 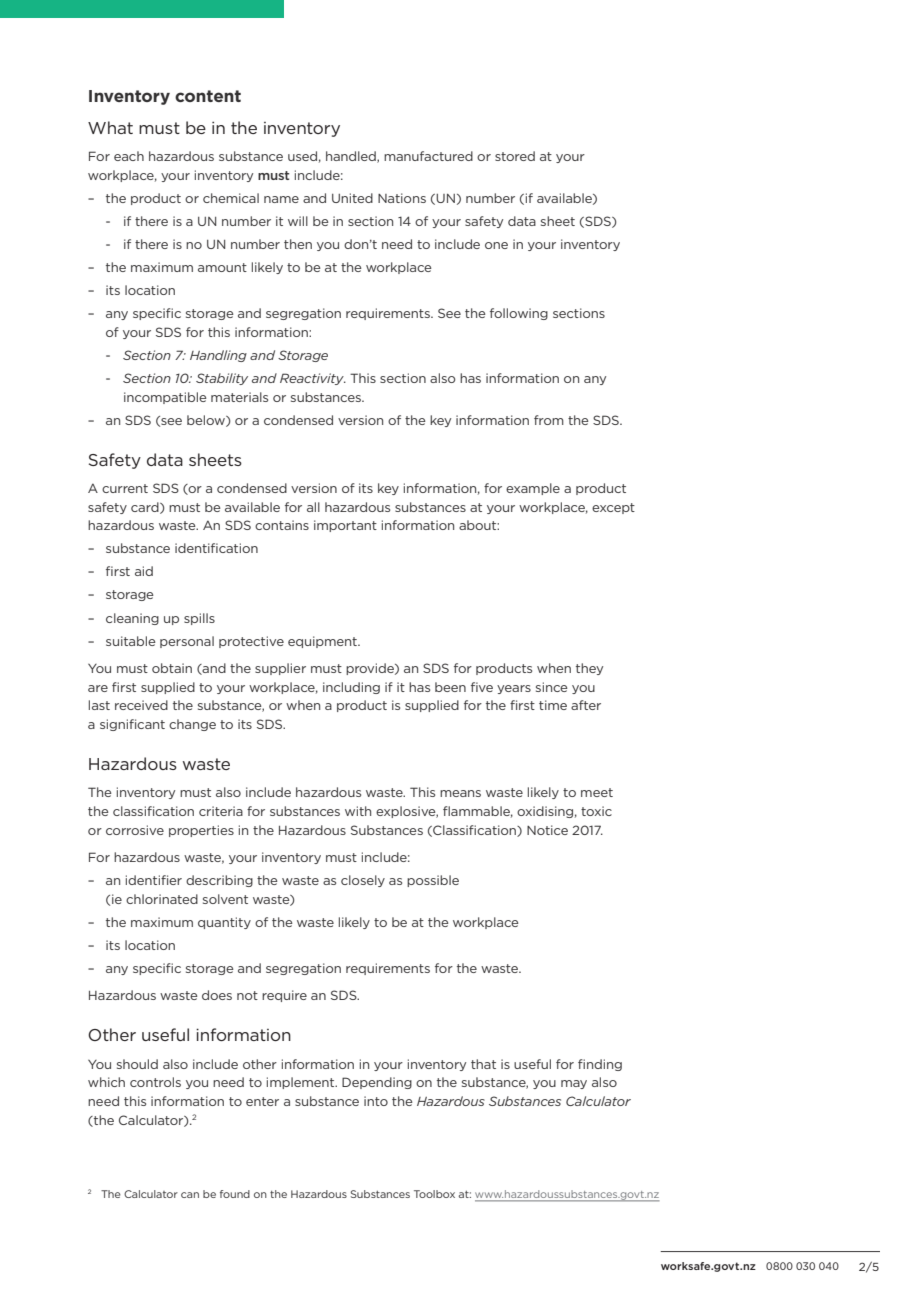 What do you see at coordinates (515, 156) in the document?
I see `stored` at bounding box center [515, 156].
